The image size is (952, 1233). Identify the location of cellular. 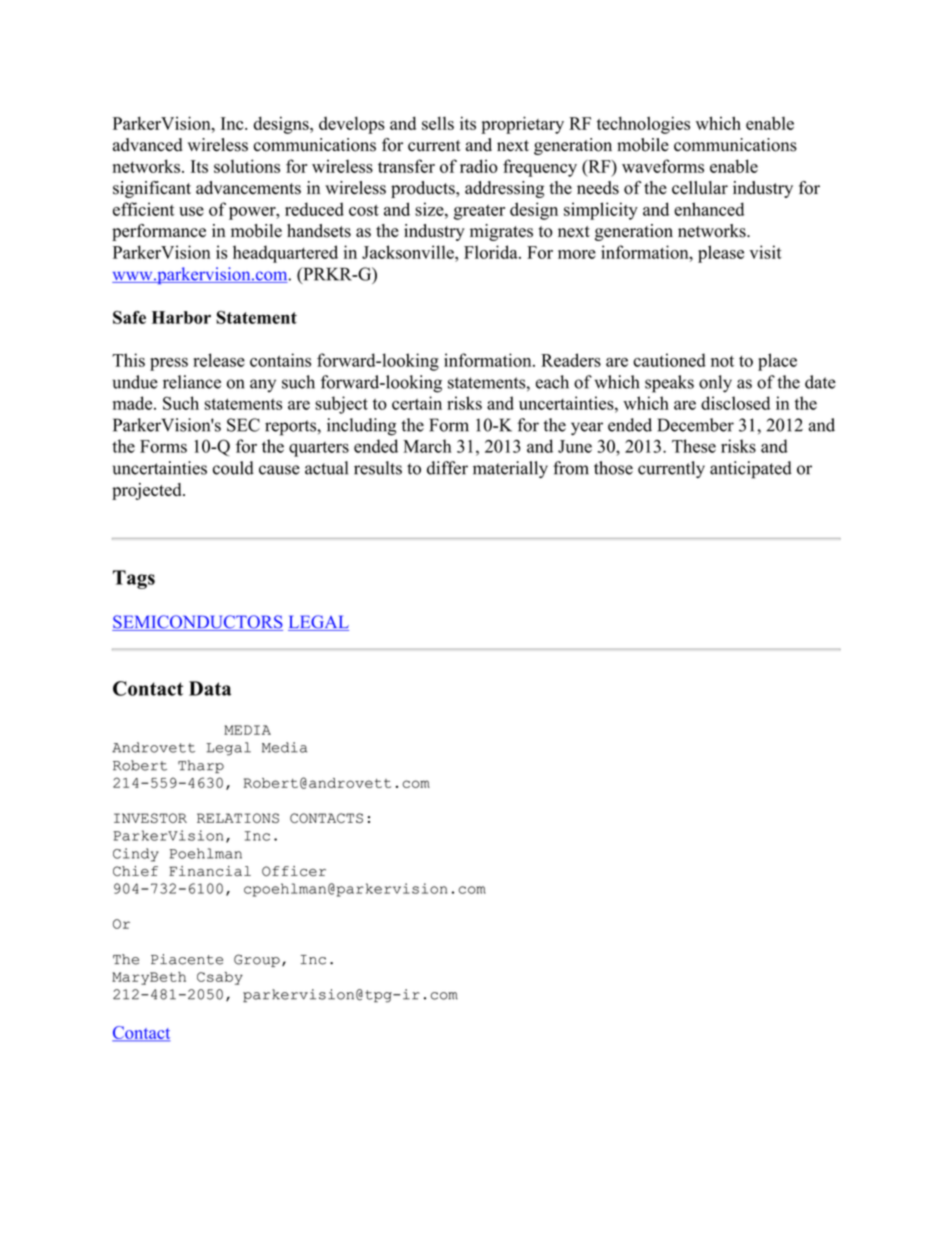
(700, 188).
